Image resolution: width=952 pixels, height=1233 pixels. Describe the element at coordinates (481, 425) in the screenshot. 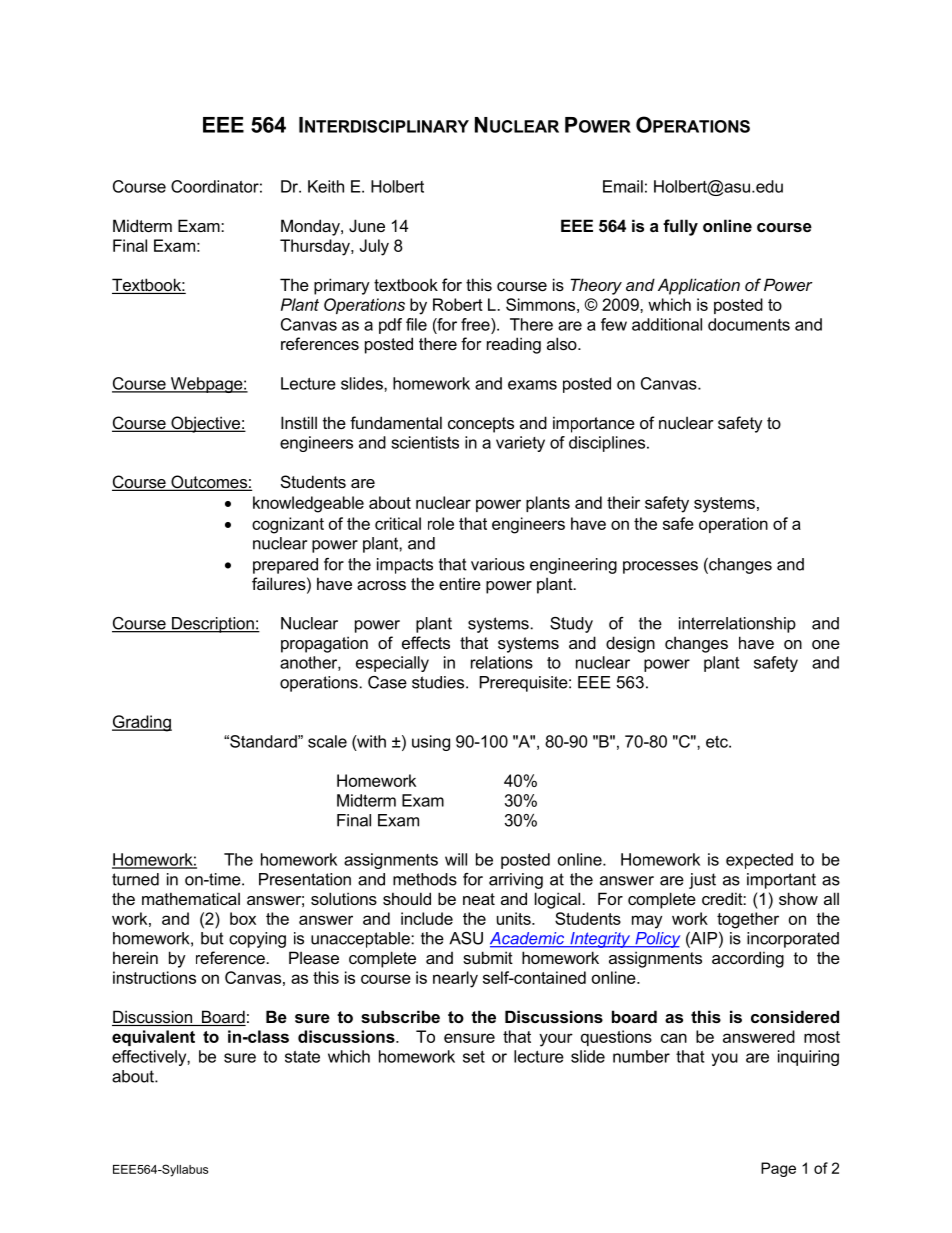

I see `concepts` at that location.
